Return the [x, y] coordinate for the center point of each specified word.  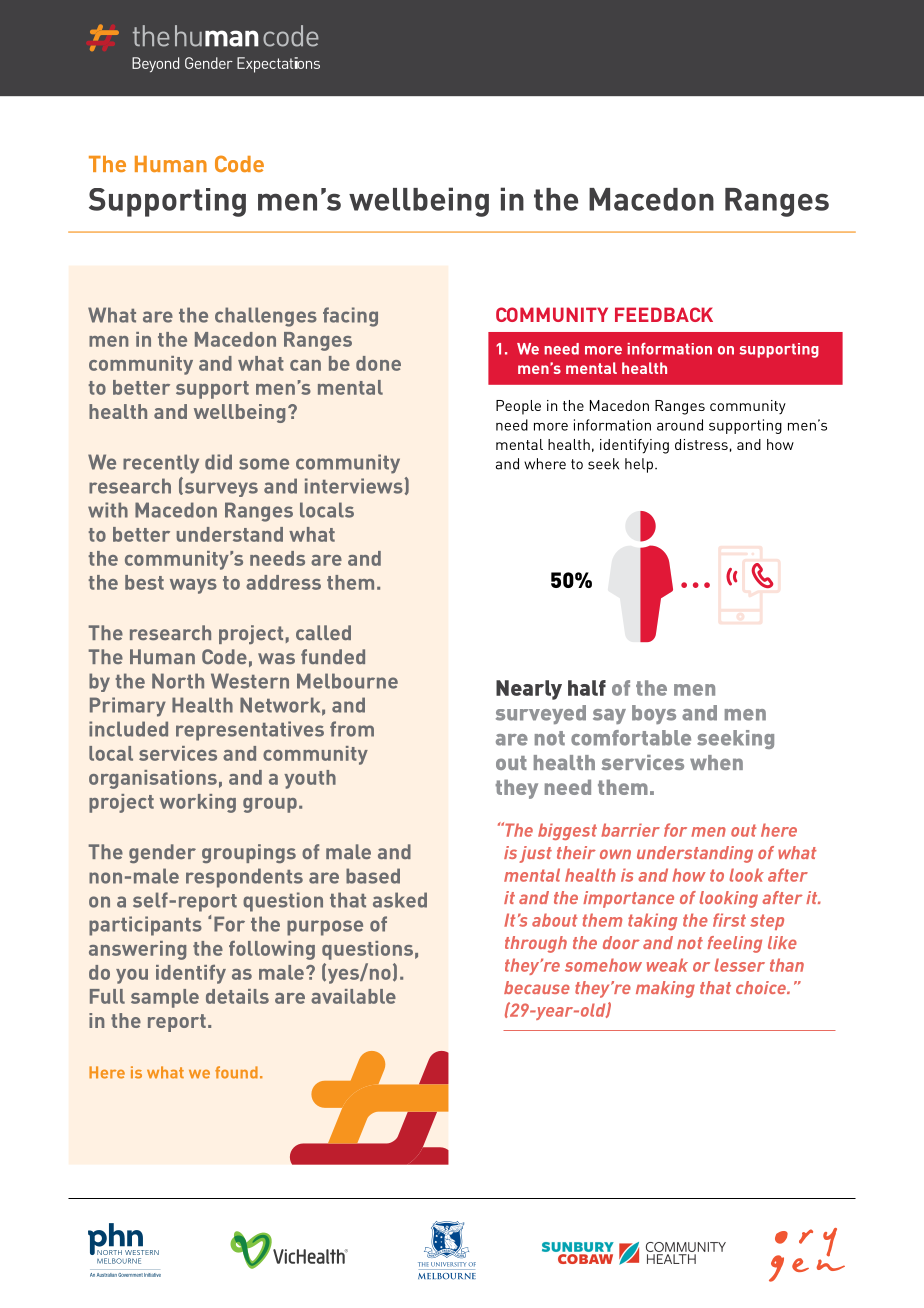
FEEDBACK [664, 314]
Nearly [529, 690]
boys [654, 714]
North [178, 681]
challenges [266, 317]
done [378, 363]
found [236, 1072]
